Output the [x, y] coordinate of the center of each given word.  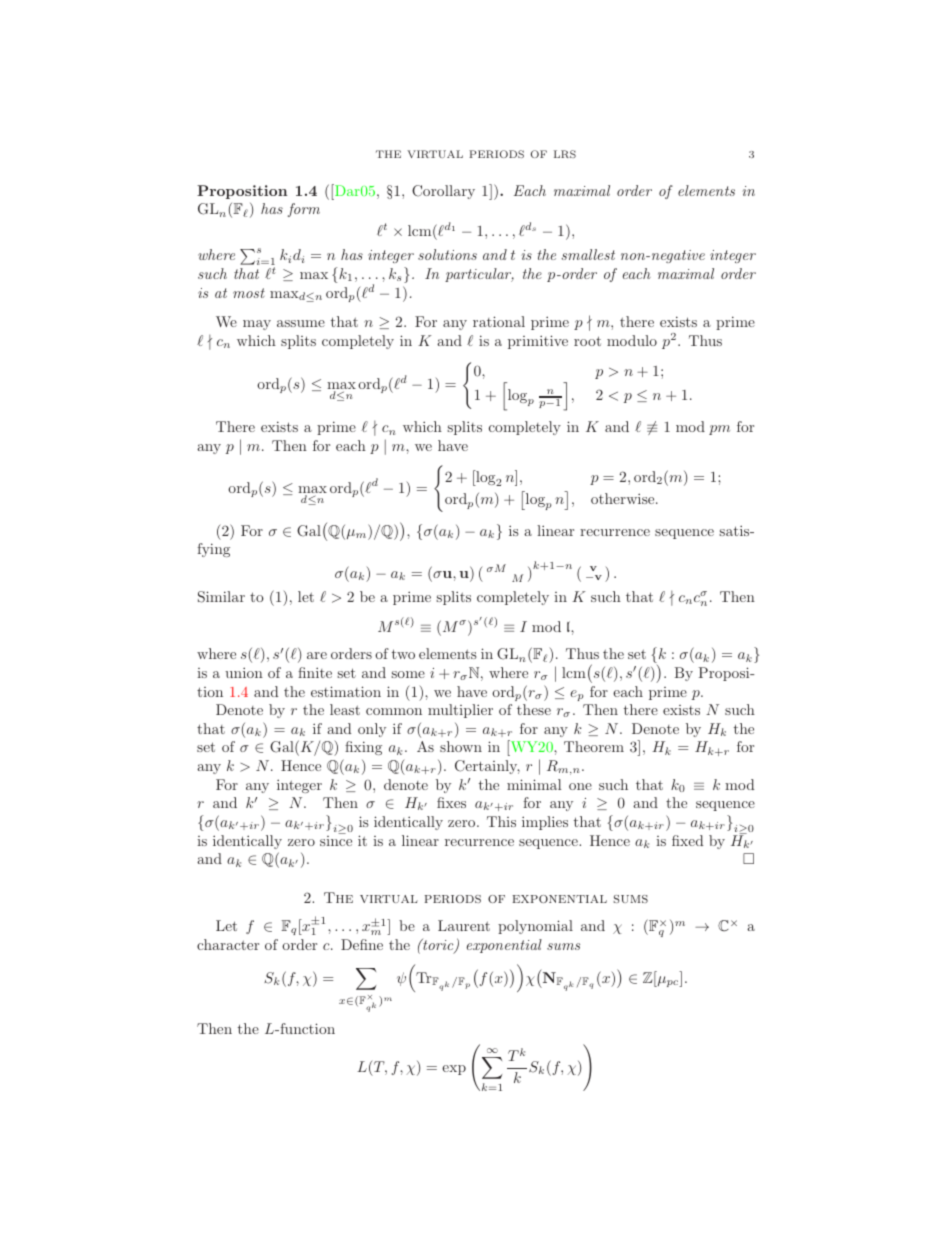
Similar [221, 597]
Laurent [464, 925]
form [304, 210]
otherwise [624, 498]
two [403, 654]
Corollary [443, 192]
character [228, 944]
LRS [565, 154]
